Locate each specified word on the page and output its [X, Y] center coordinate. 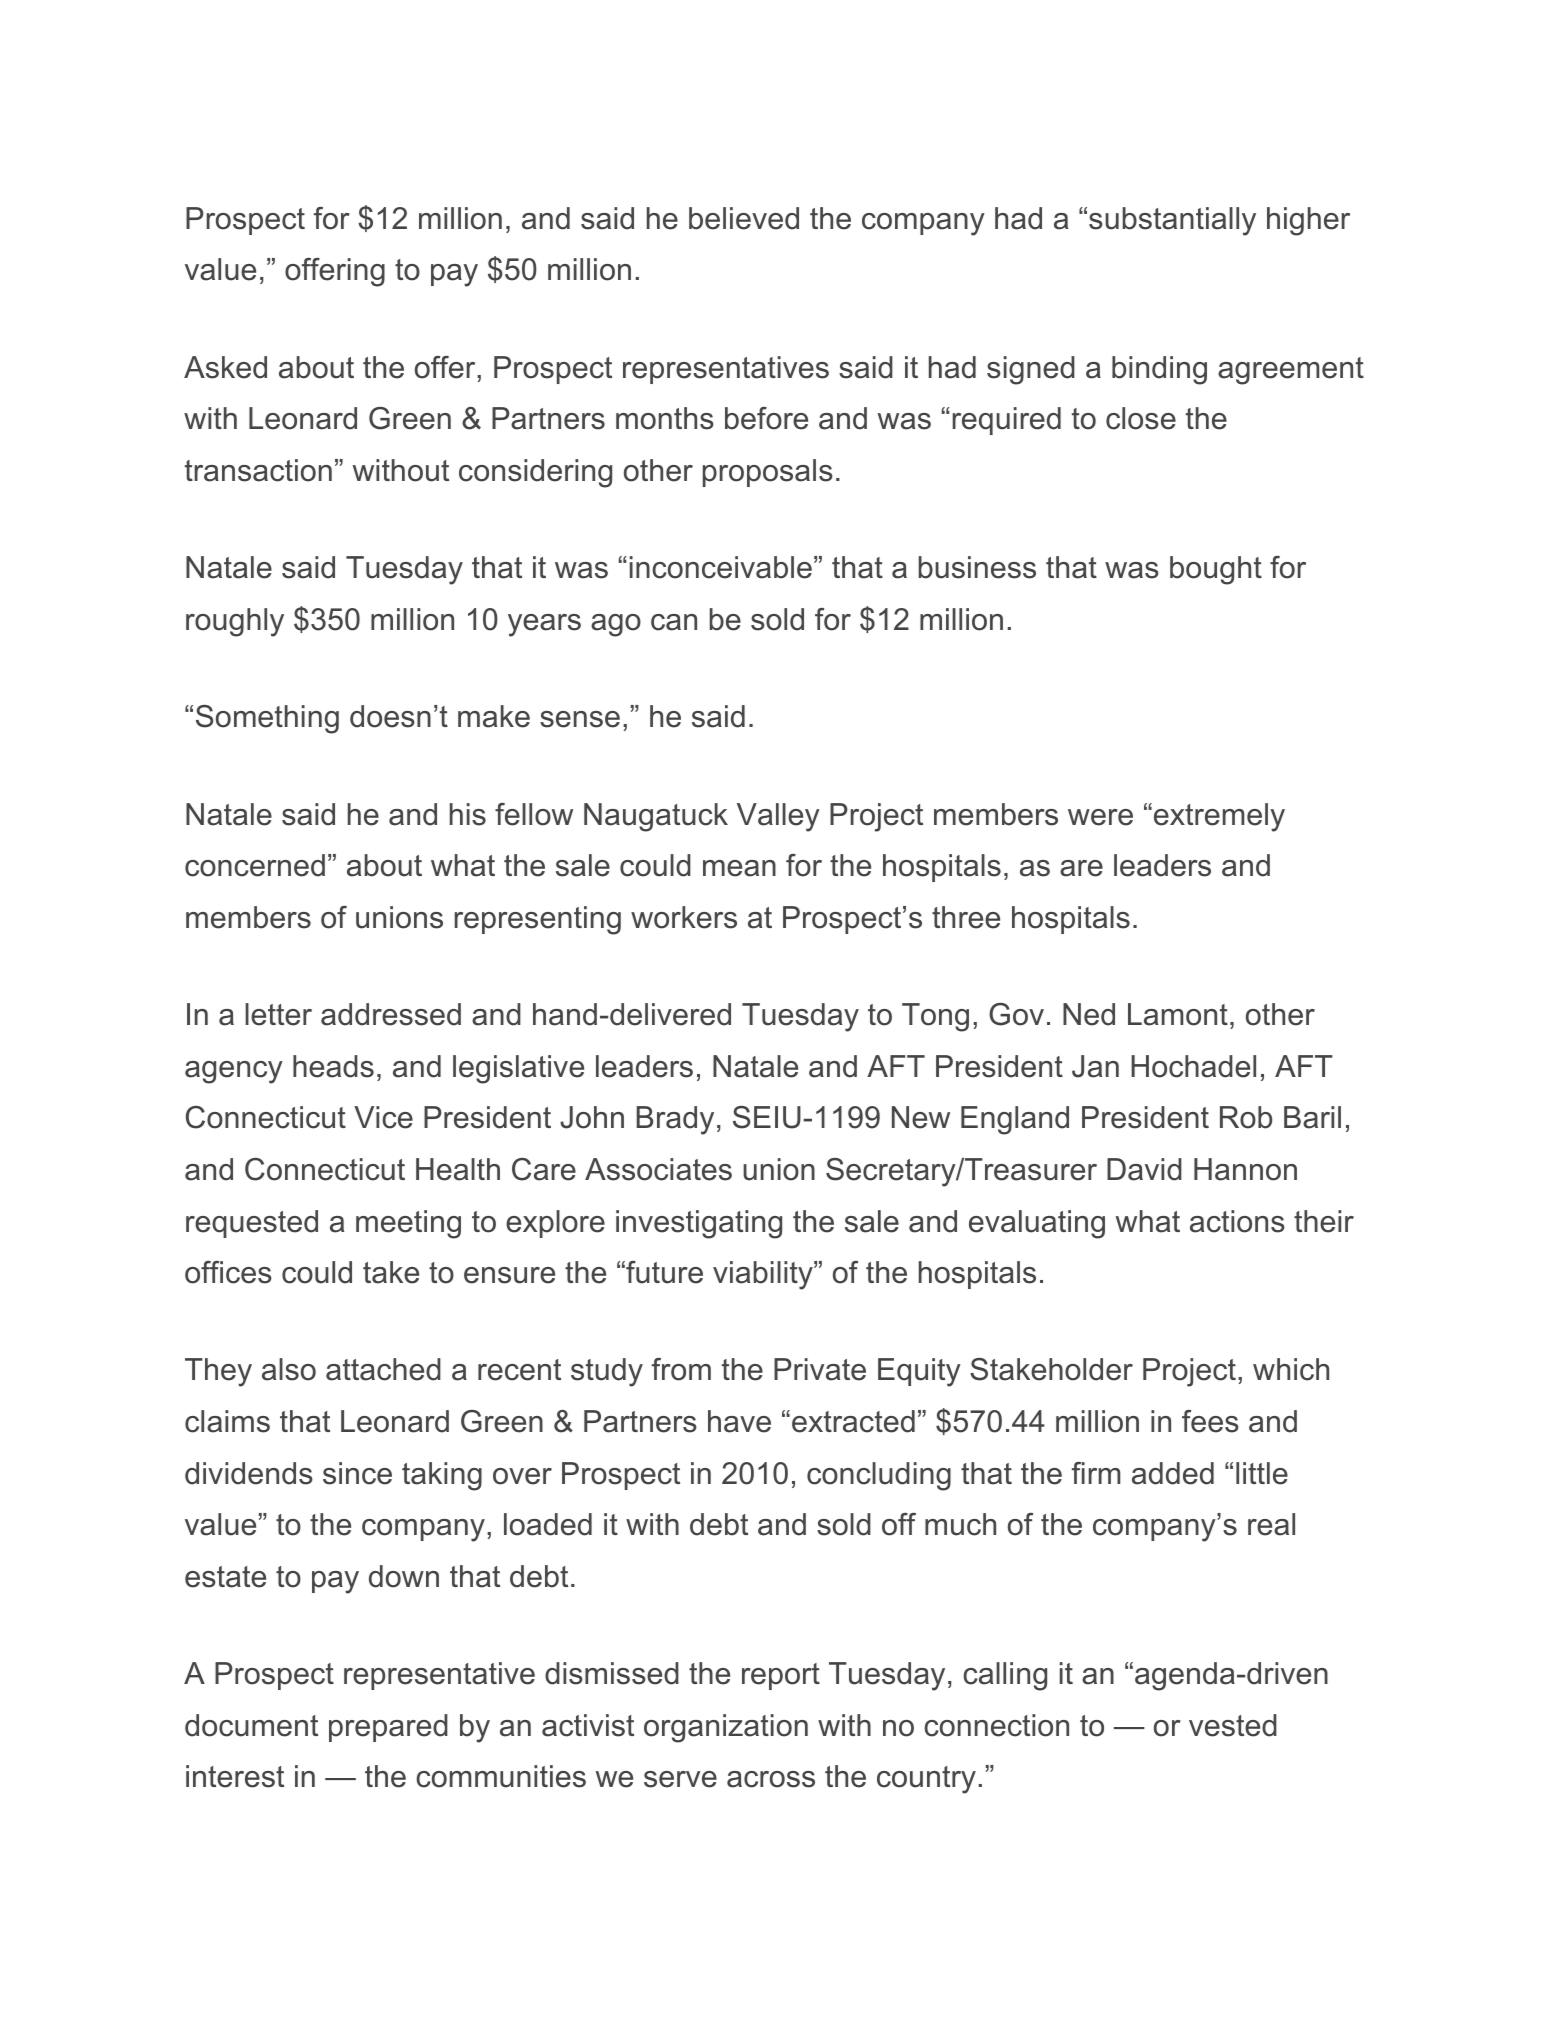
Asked [225, 367]
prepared [388, 1728]
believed [744, 218]
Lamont [1178, 1014]
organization [726, 1728]
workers [684, 917]
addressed [391, 1014]
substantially [1172, 221]
